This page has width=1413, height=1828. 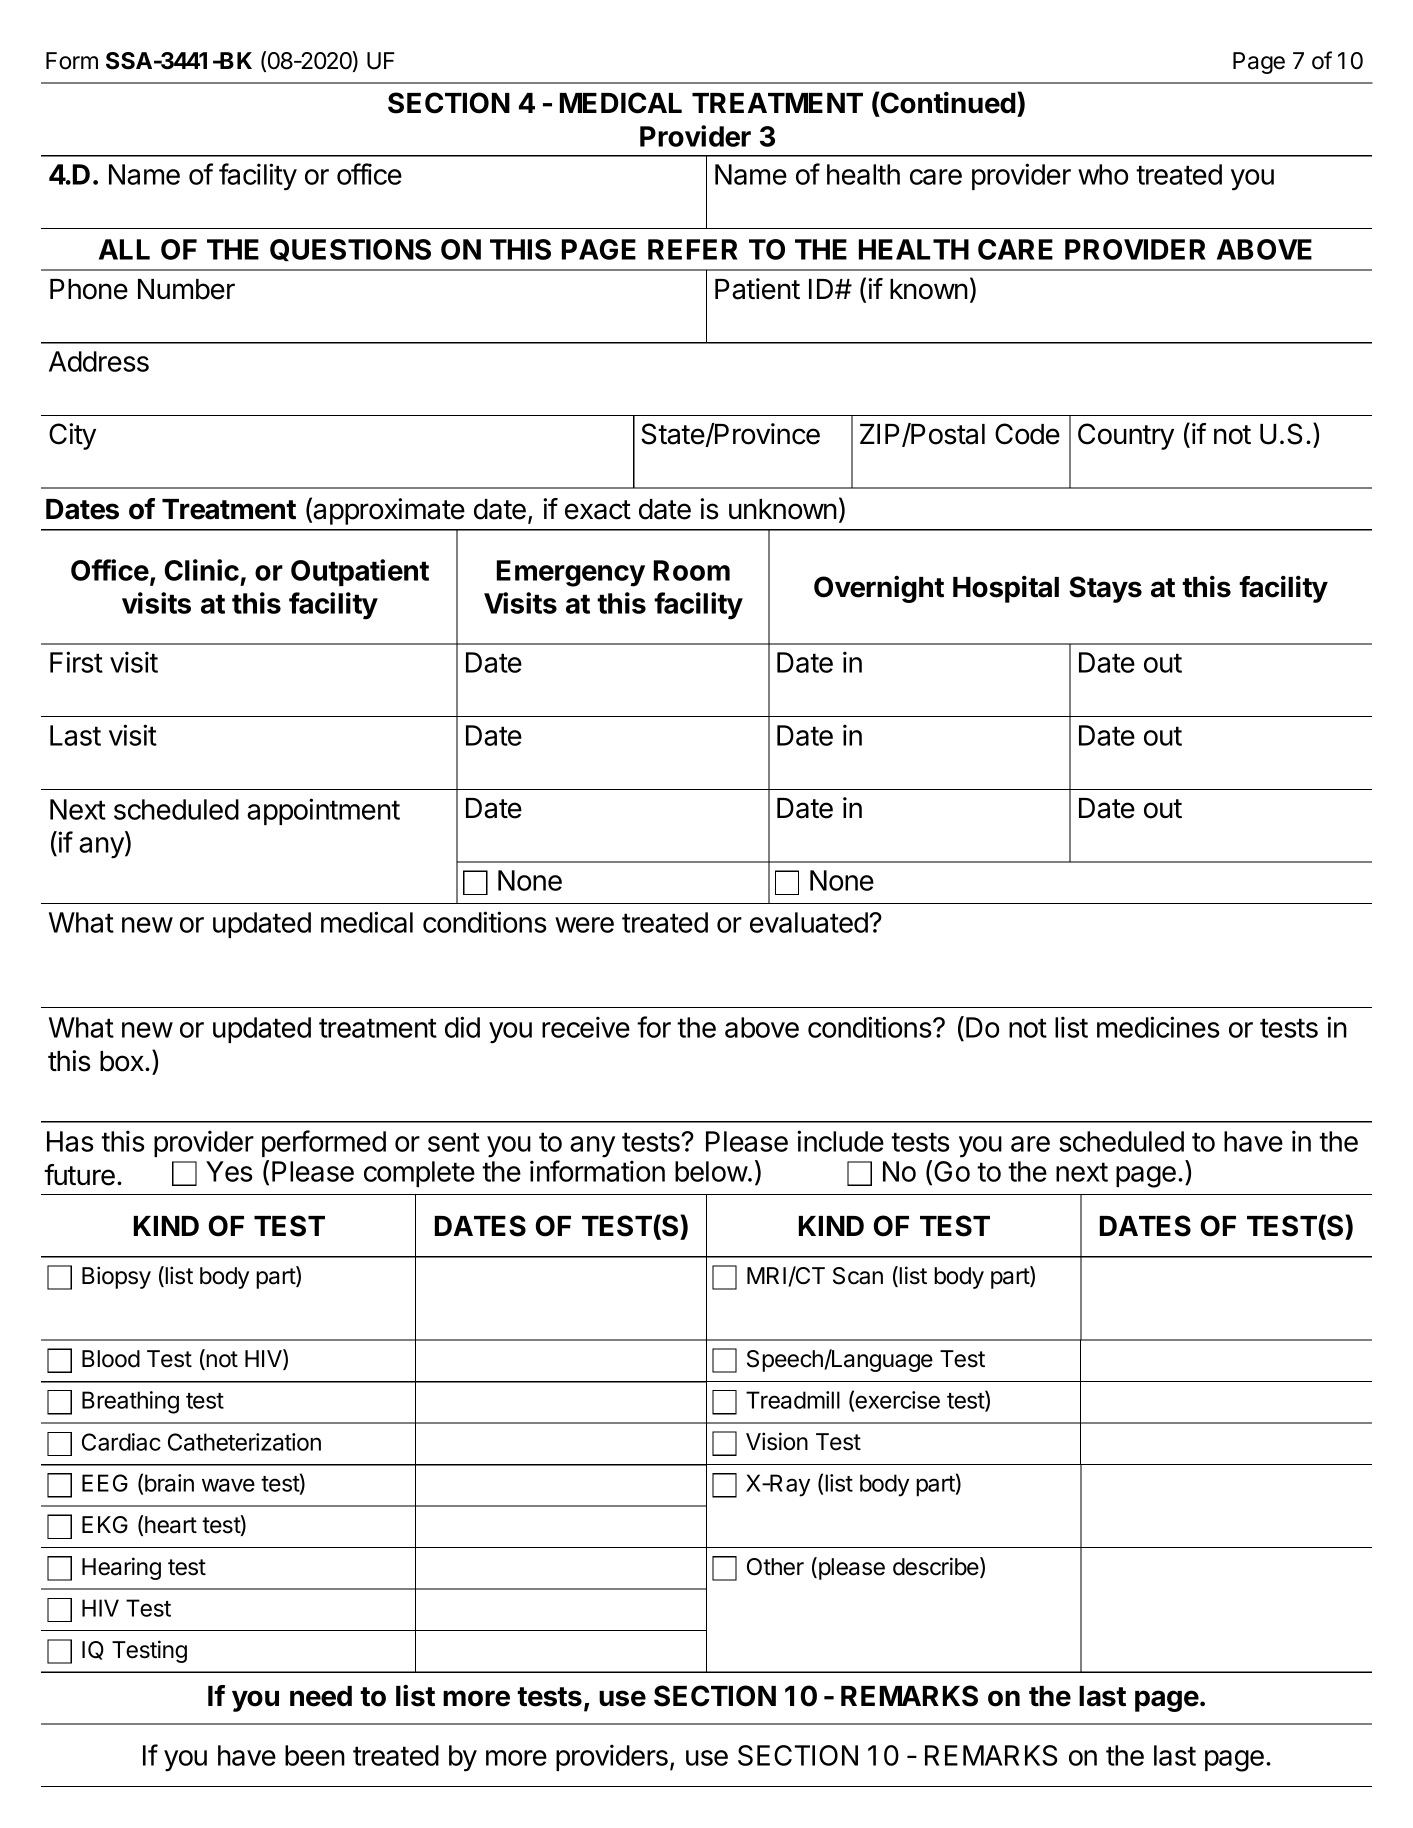 What do you see at coordinates (775, 1567) in the page?
I see `Other` at bounding box center [775, 1567].
